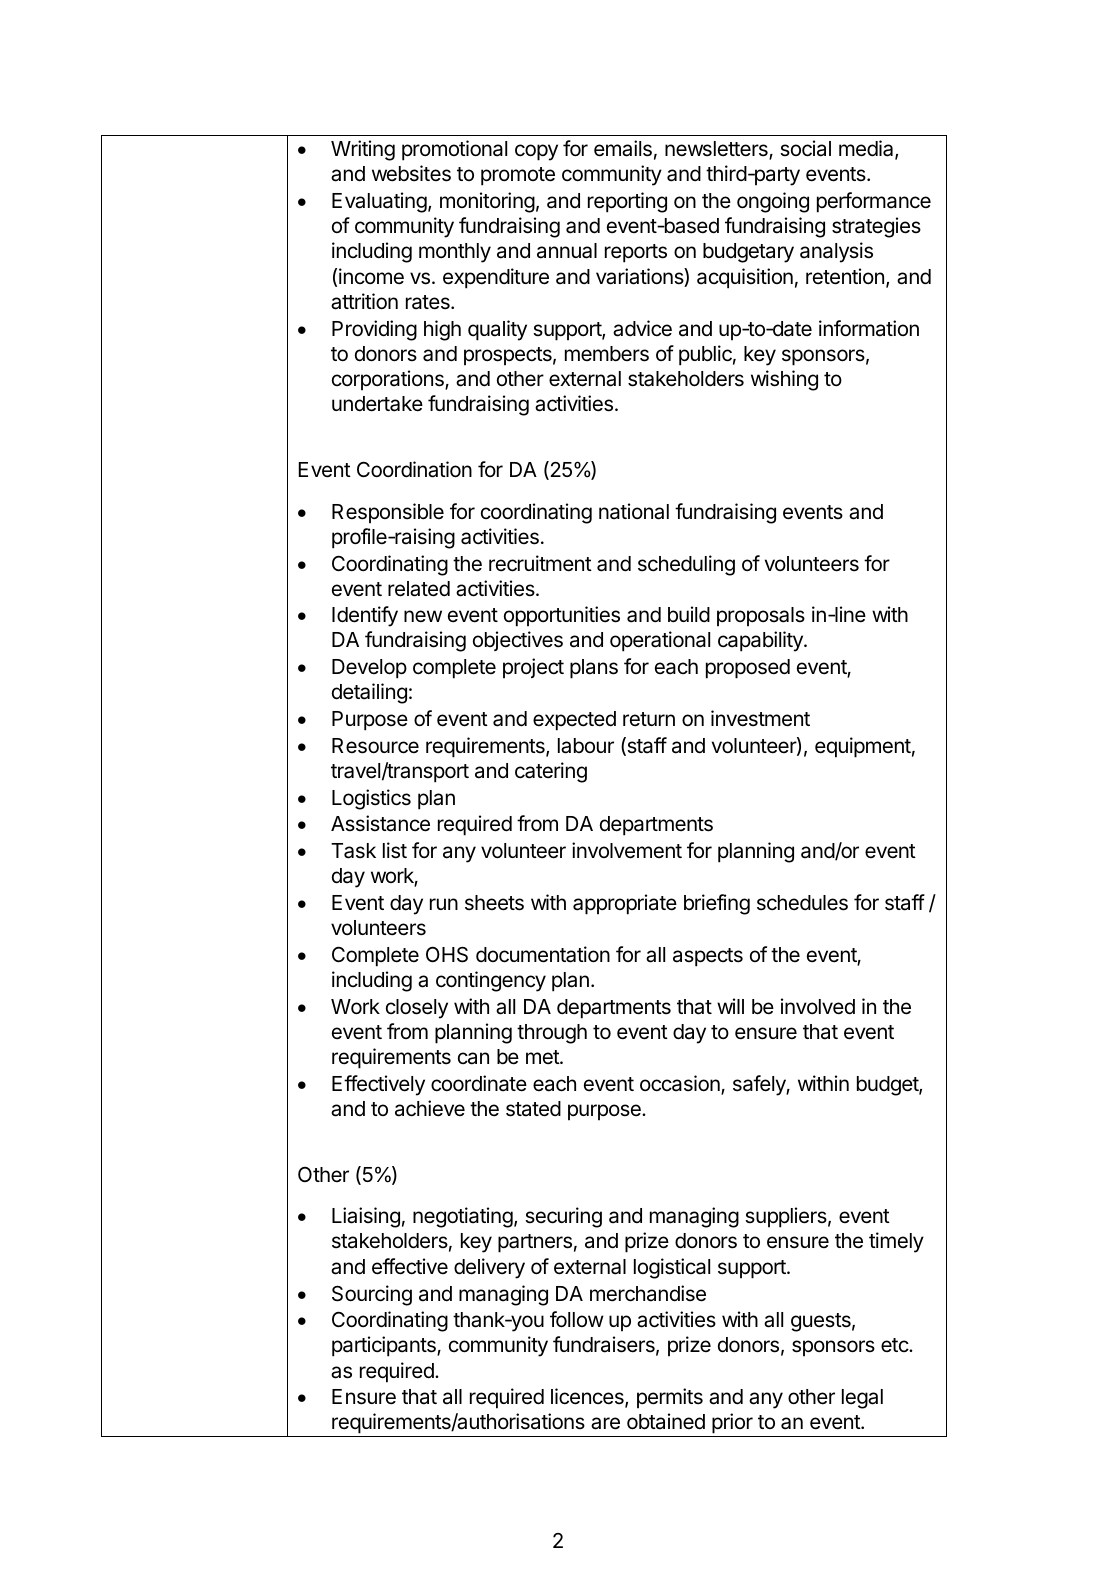 This document has width=1115, height=1576. Describe the element at coordinates (818, 1006) in the document. I see `involved` at that location.
